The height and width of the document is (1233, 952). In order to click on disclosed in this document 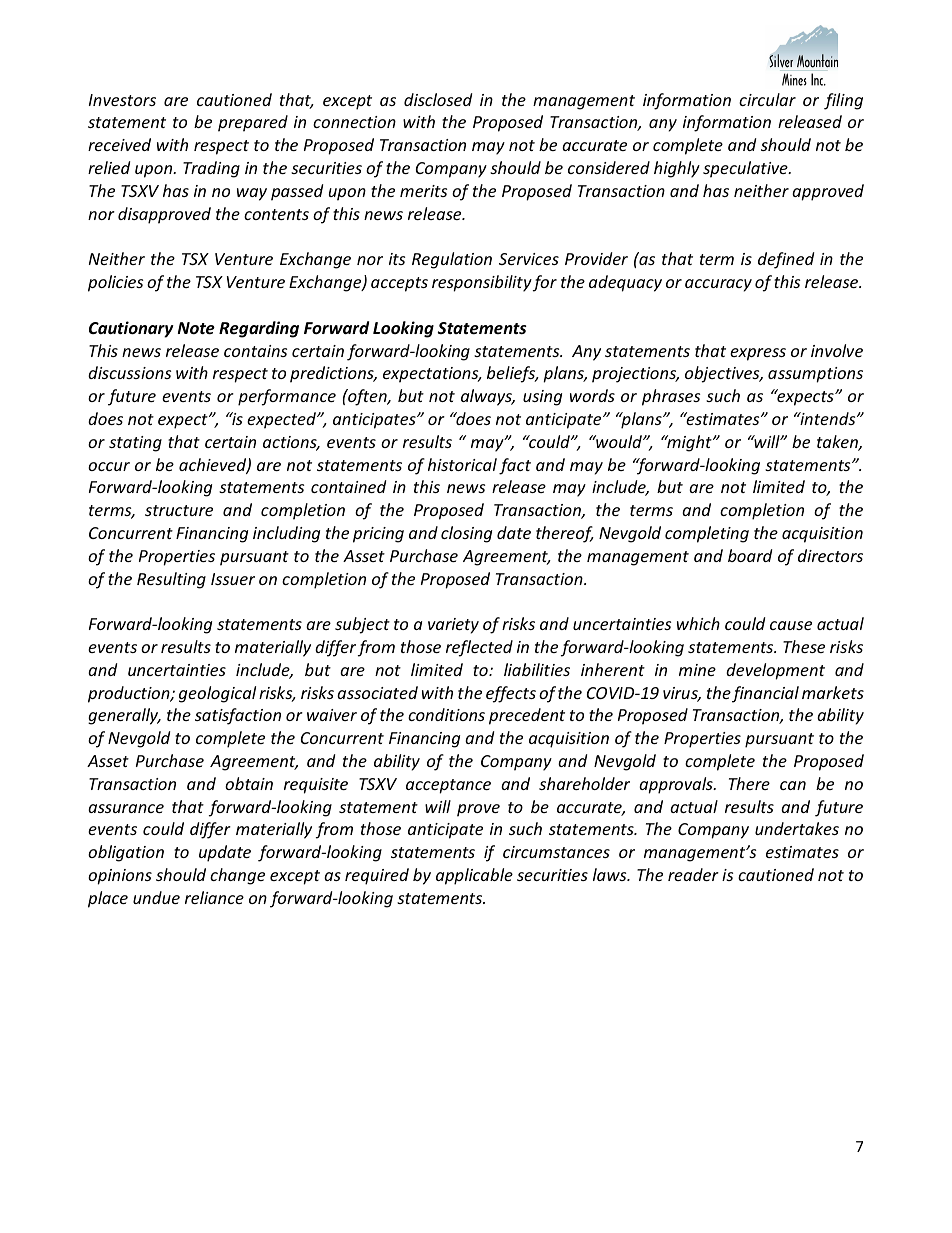, I will do `click(438, 99)`.
